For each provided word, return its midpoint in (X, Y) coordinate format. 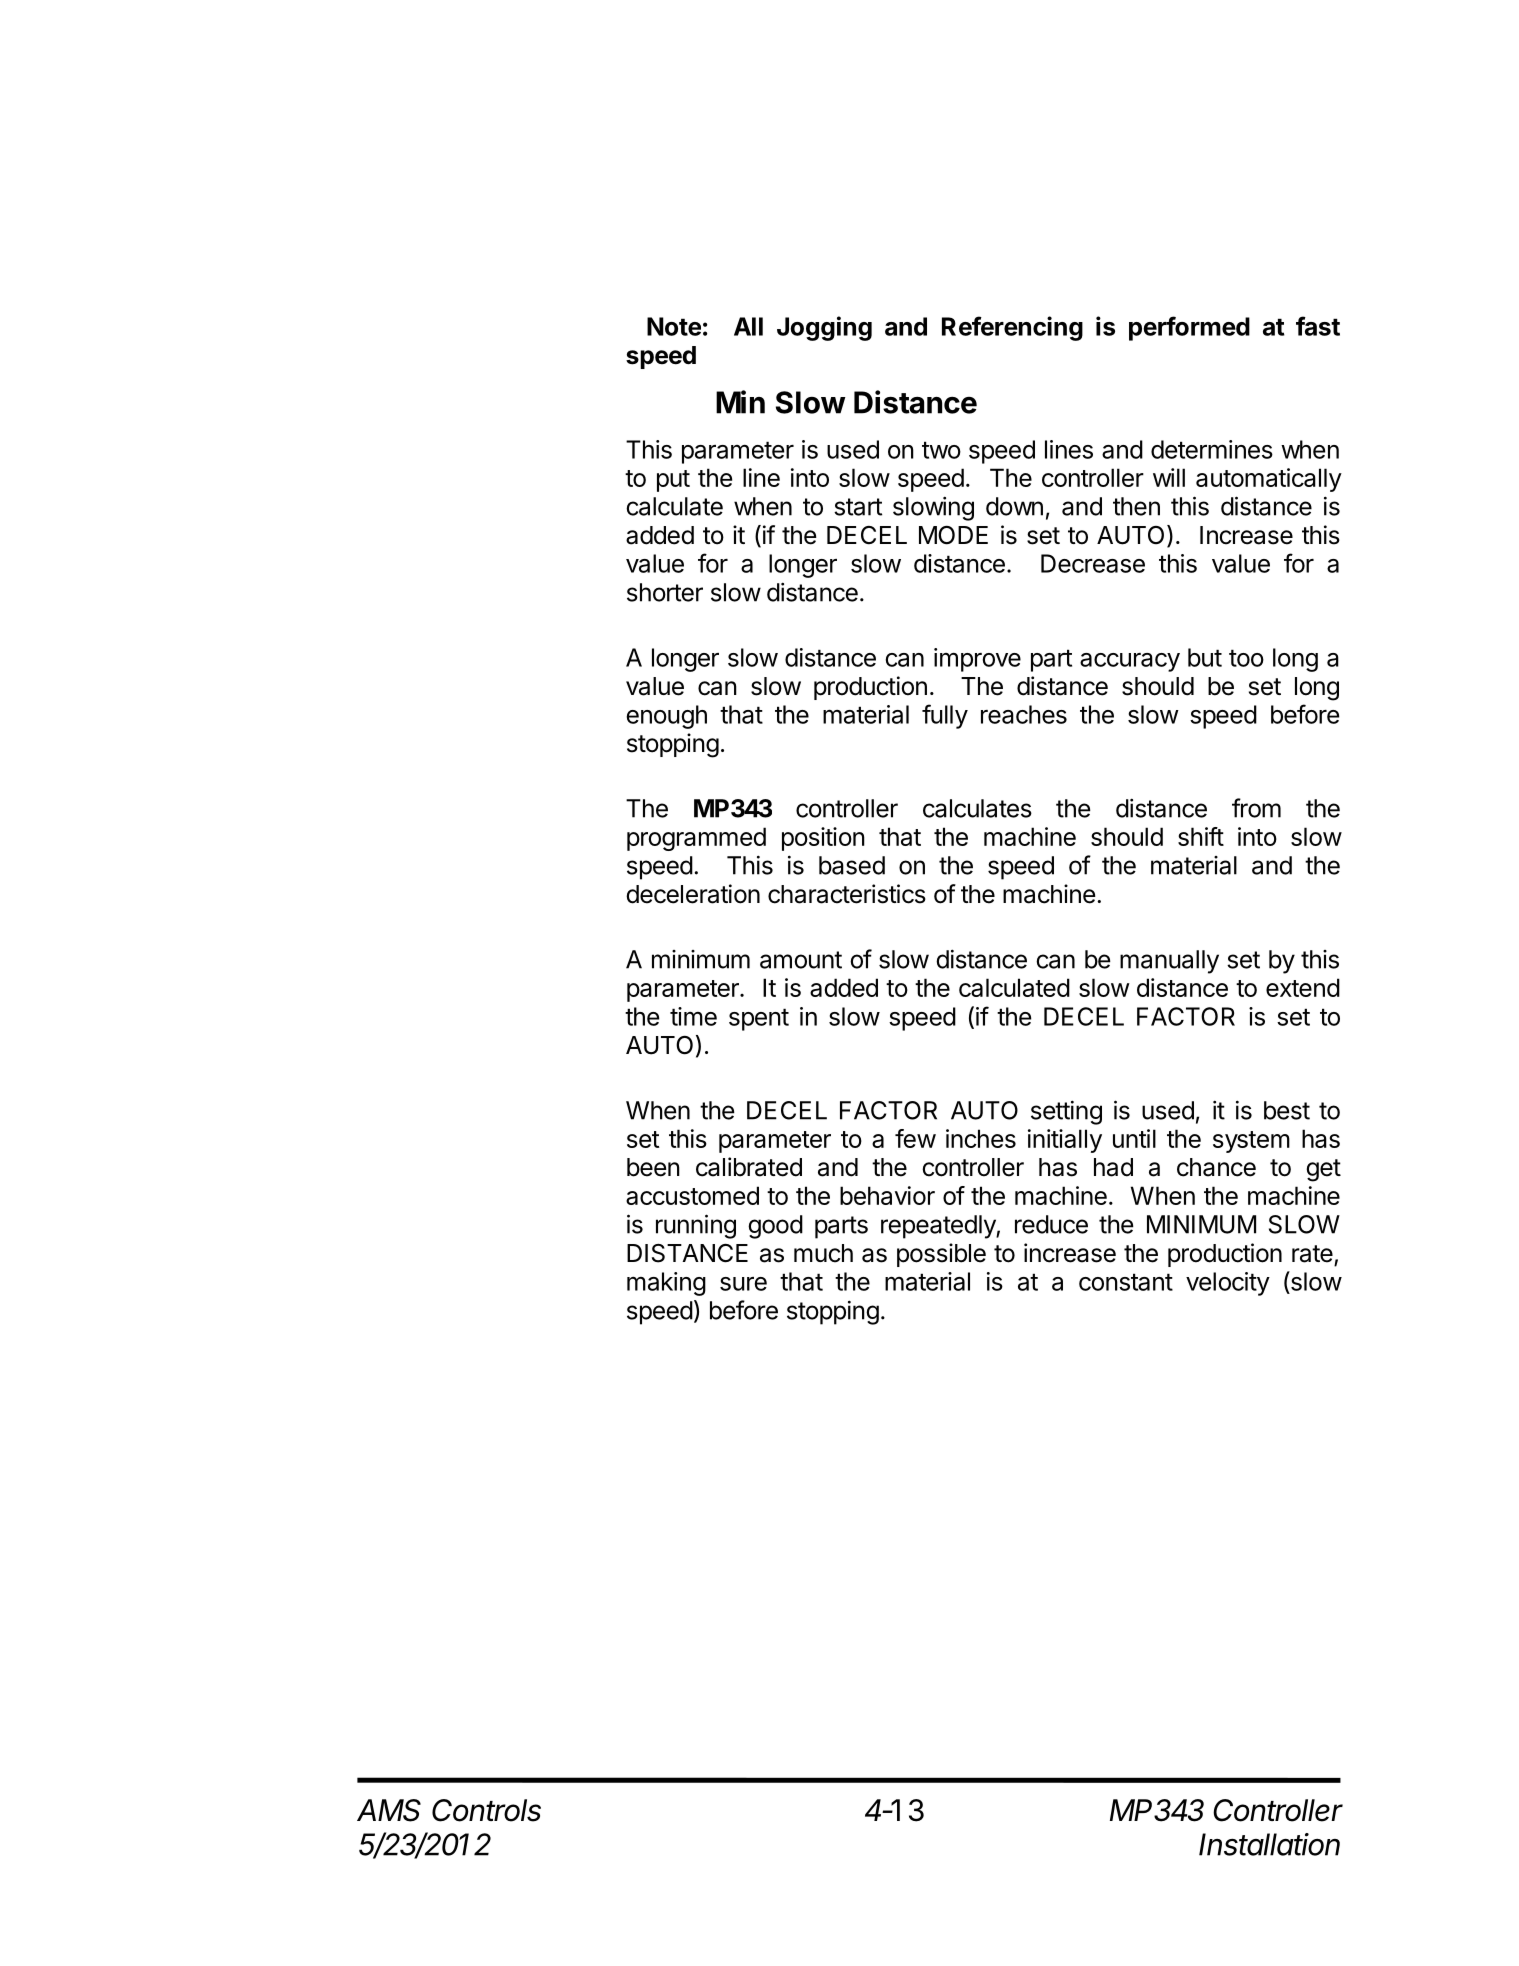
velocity (1228, 1284)
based (852, 865)
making (666, 1284)
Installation (1269, 1844)
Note (674, 326)
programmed (696, 839)
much (823, 1253)
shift (1201, 836)
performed (1189, 328)
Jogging (824, 328)
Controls (486, 1810)
